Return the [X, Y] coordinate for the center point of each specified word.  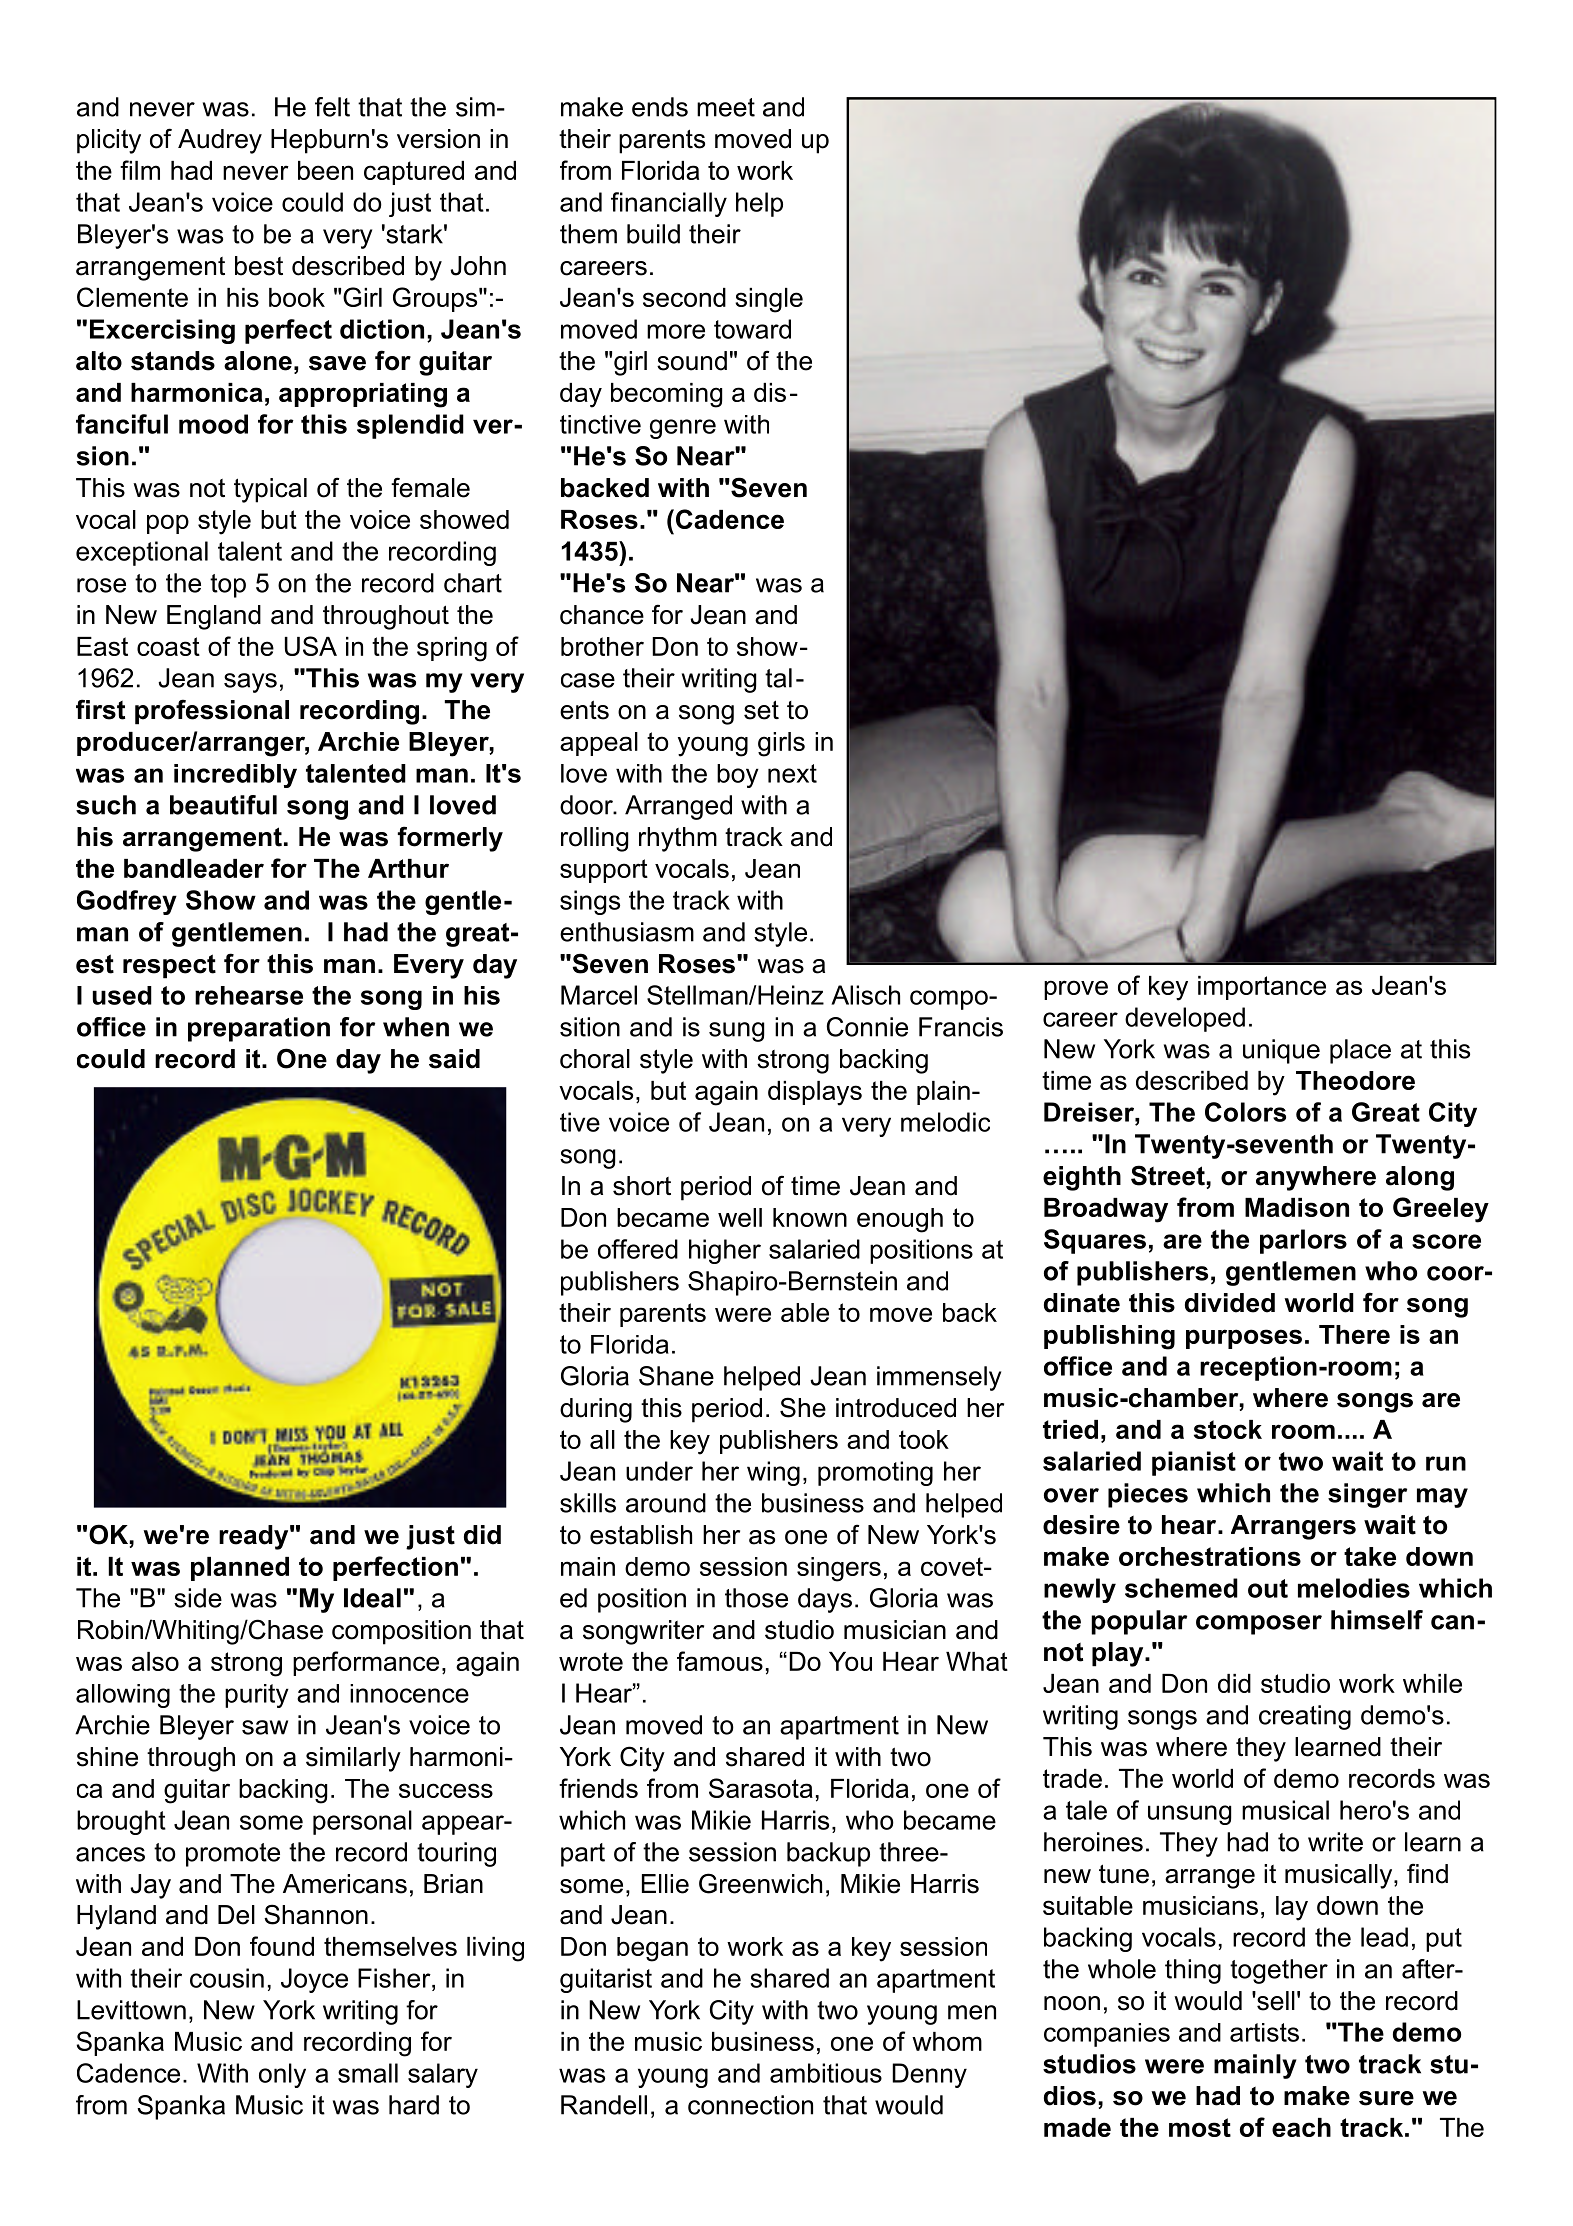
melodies [1354, 1588]
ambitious [826, 2073]
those [756, 1598]
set [761, 710]
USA [311, 646]
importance [1262, 988]
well [740, 1217]
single [769, 300]
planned [240, 1569]
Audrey [220, 141]
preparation [259, 1029]
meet [726, 107]
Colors [1245, 1112]
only [282, 2075]
